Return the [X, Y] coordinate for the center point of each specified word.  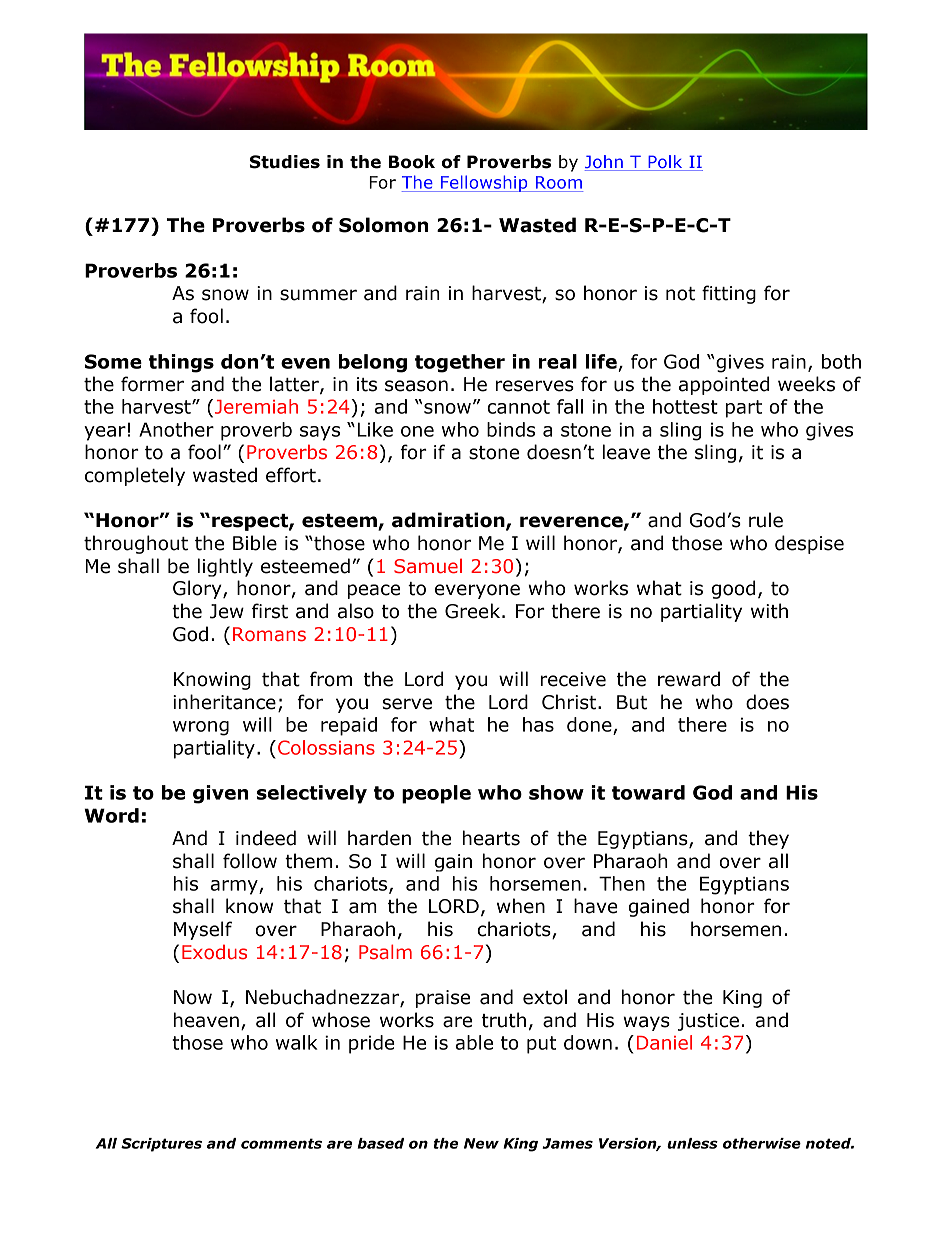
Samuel [428, 566]
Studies [285, 162]
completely [135, 476]
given [220, 794]
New [481, 1143]
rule [766, 520]
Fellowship [484, 183]
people [436, 794]
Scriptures [161, 1145]
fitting [729, 294]
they [768, 839]
